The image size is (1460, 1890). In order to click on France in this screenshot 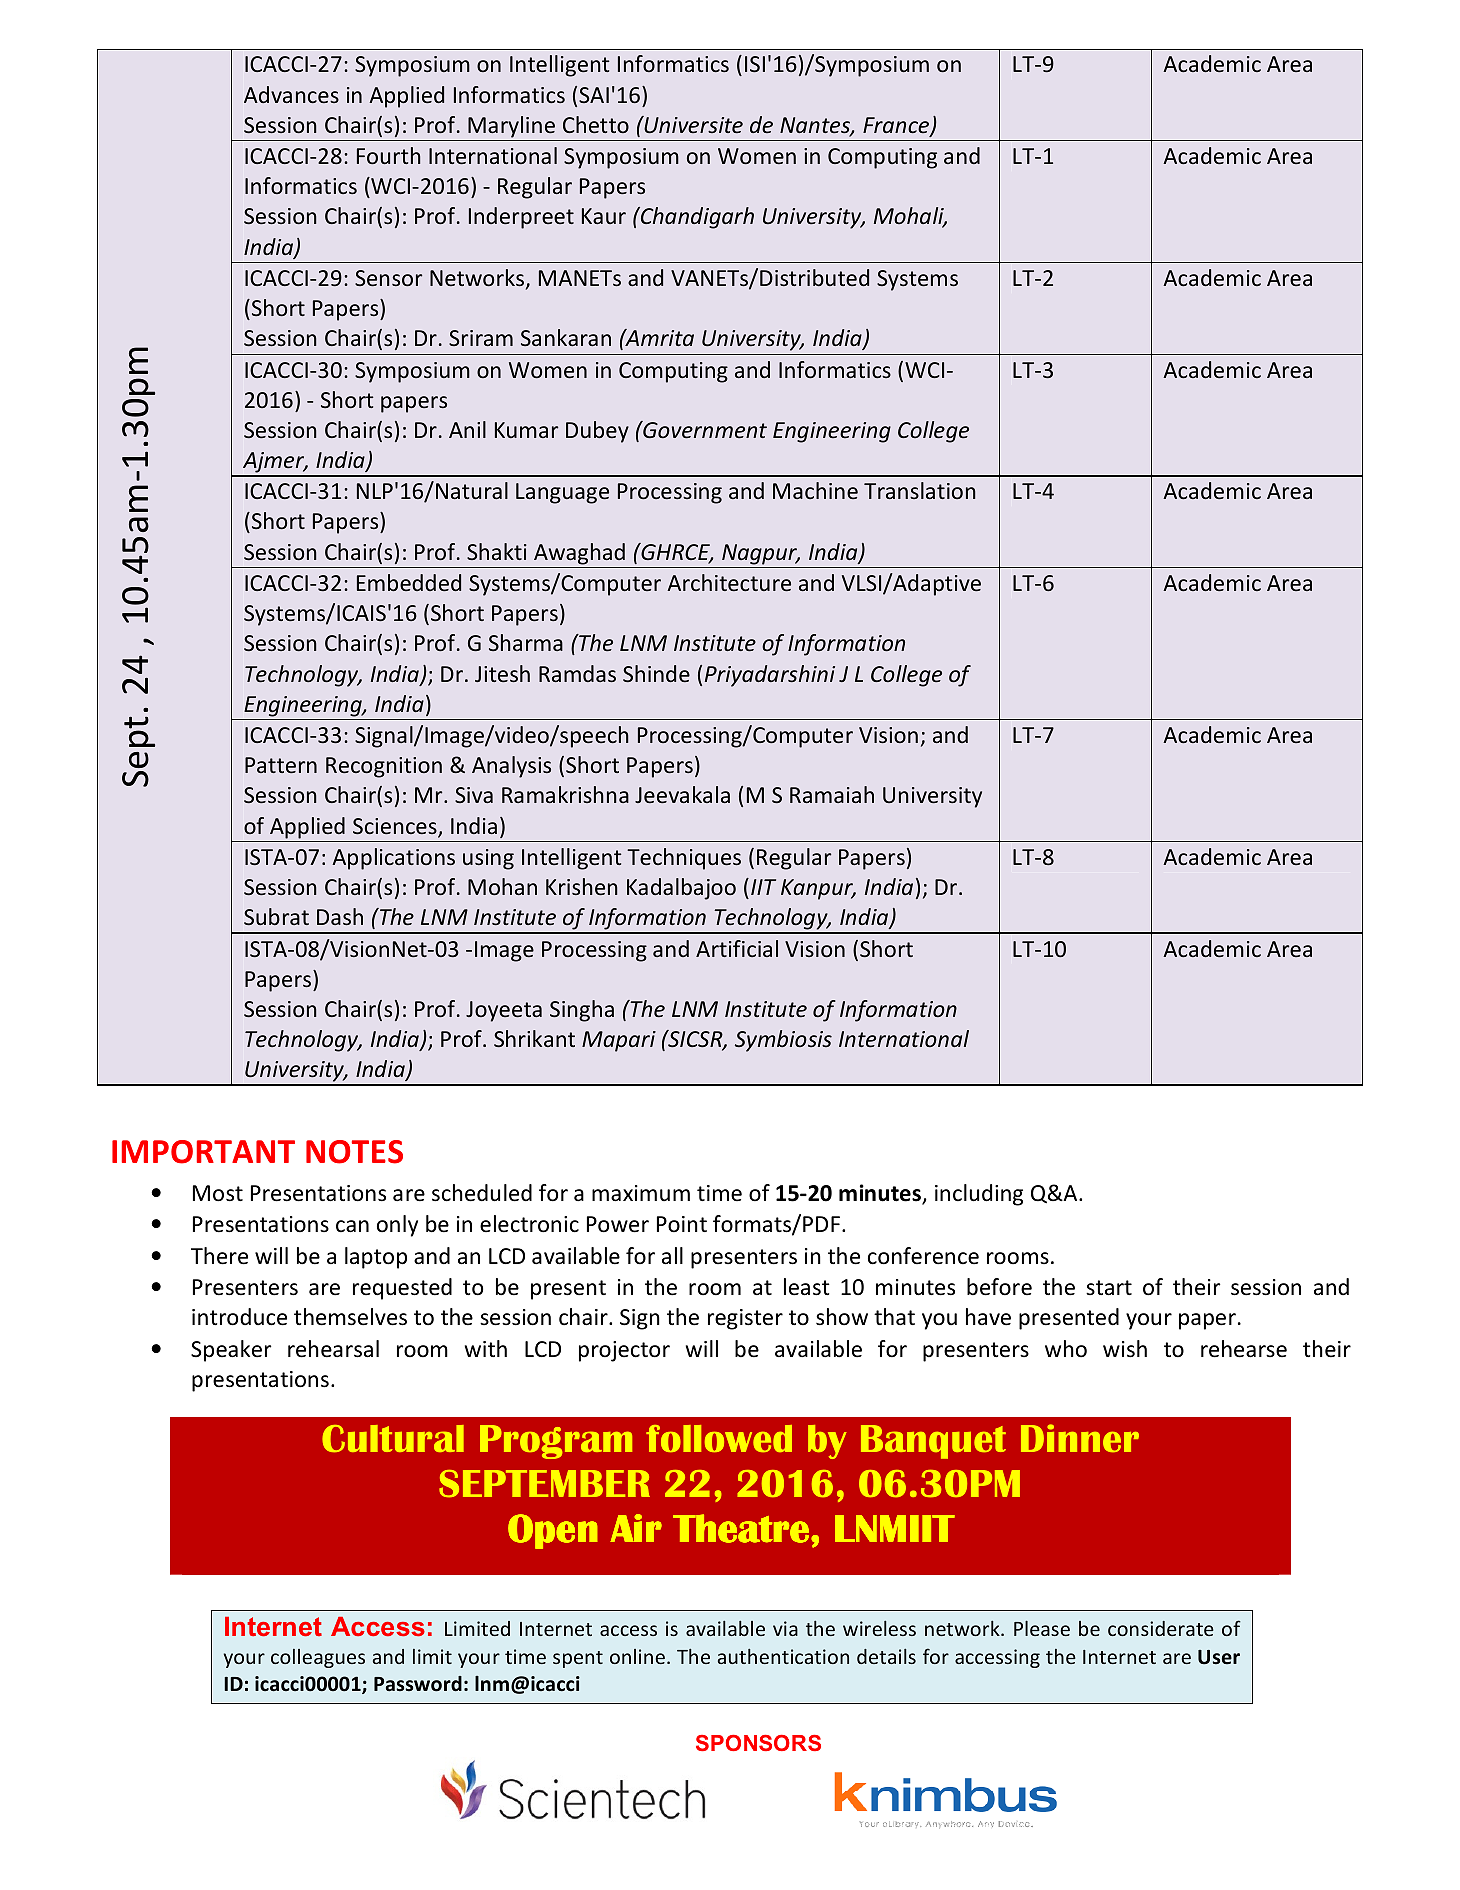, I will do `click(897, 126)`.
